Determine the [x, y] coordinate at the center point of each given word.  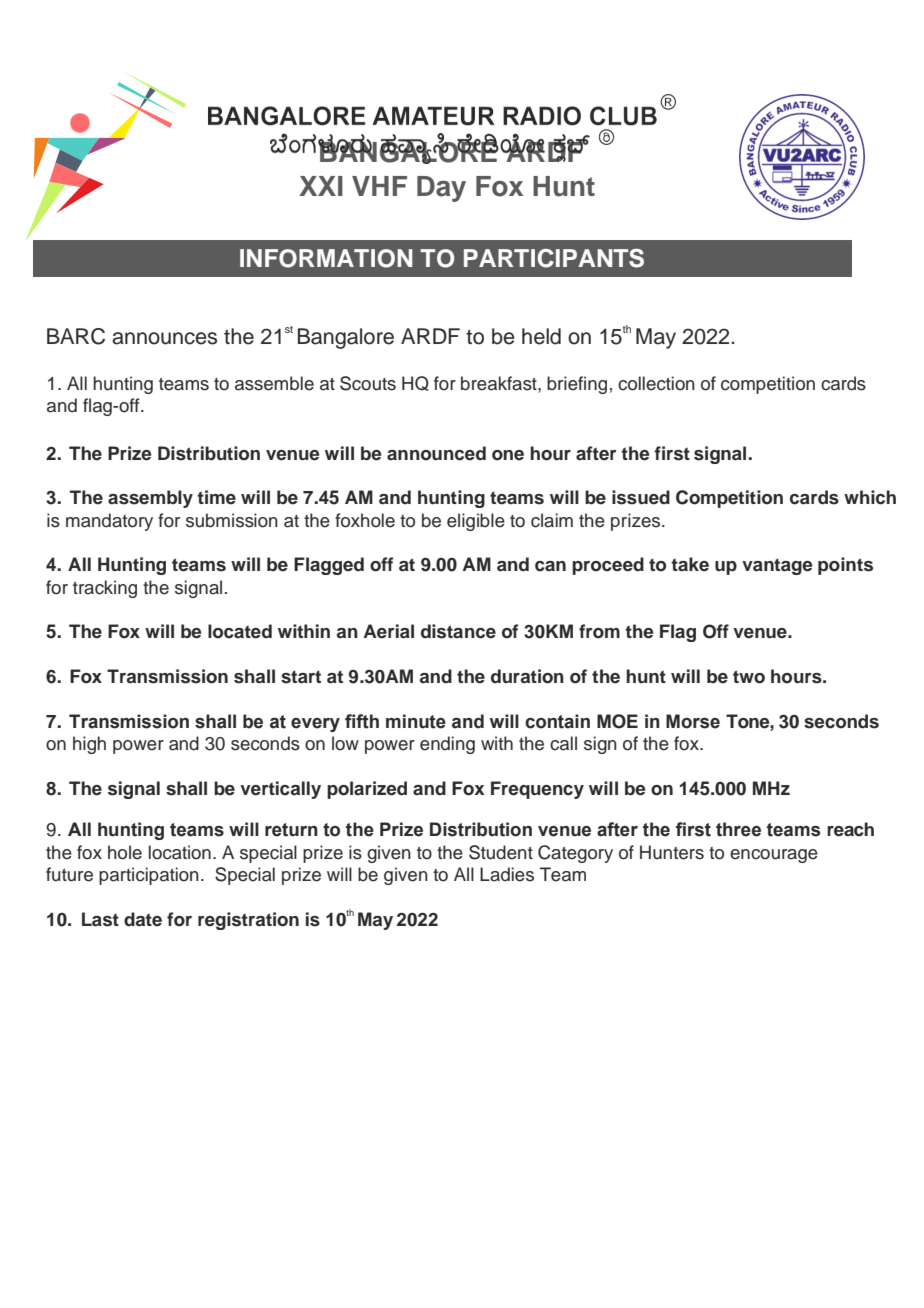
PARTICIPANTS [554, 258]
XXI [321, 186]
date [143, 919]
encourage [774, 856]
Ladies [507, 874]
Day [441, 189]
